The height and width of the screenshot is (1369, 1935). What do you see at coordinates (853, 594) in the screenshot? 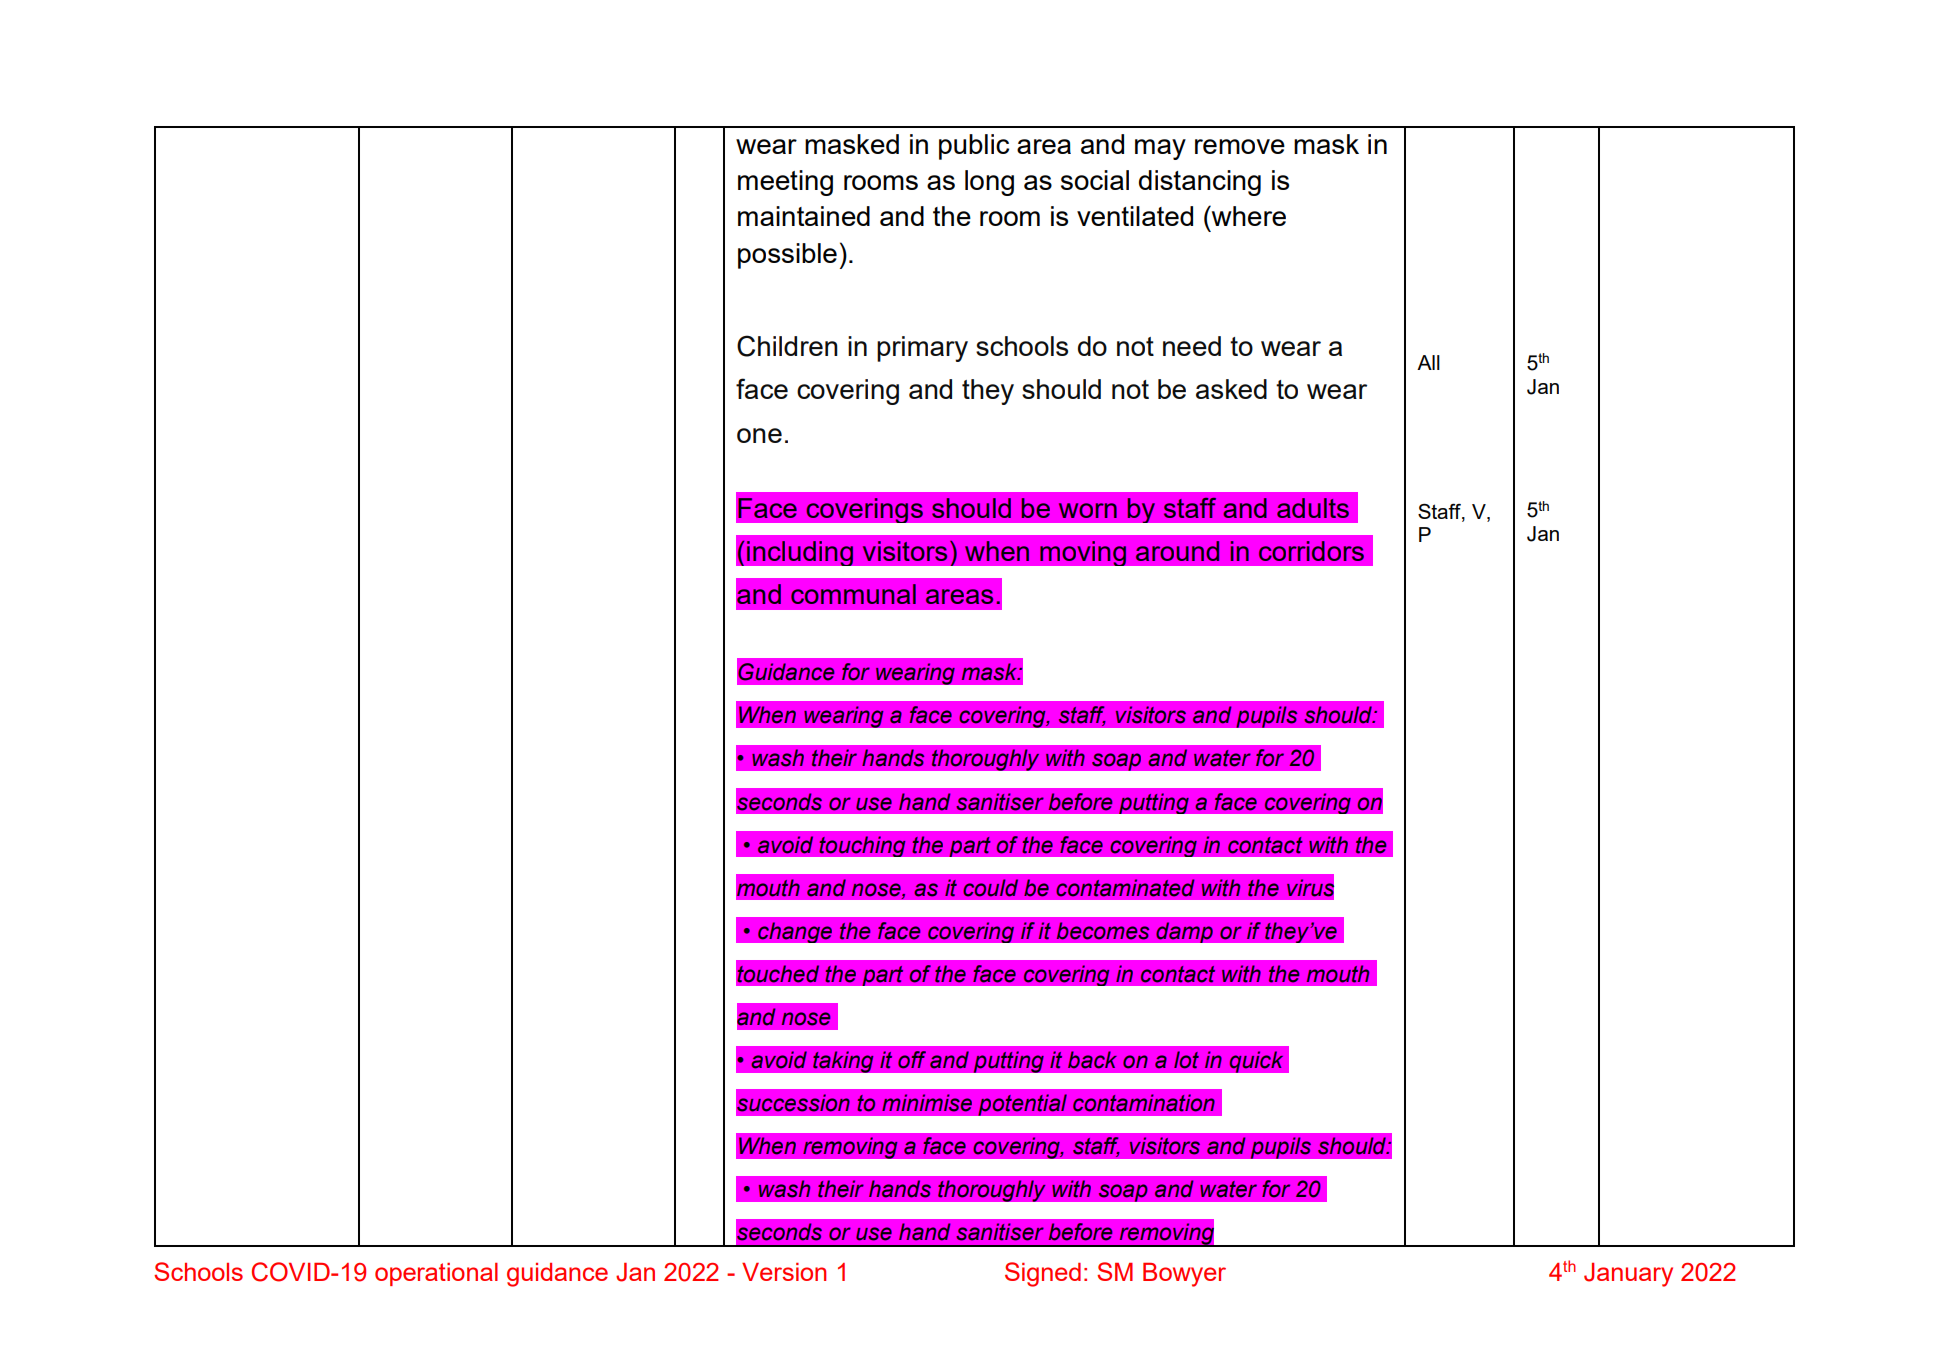
I see `communal` at bounding box center [853, 594].
